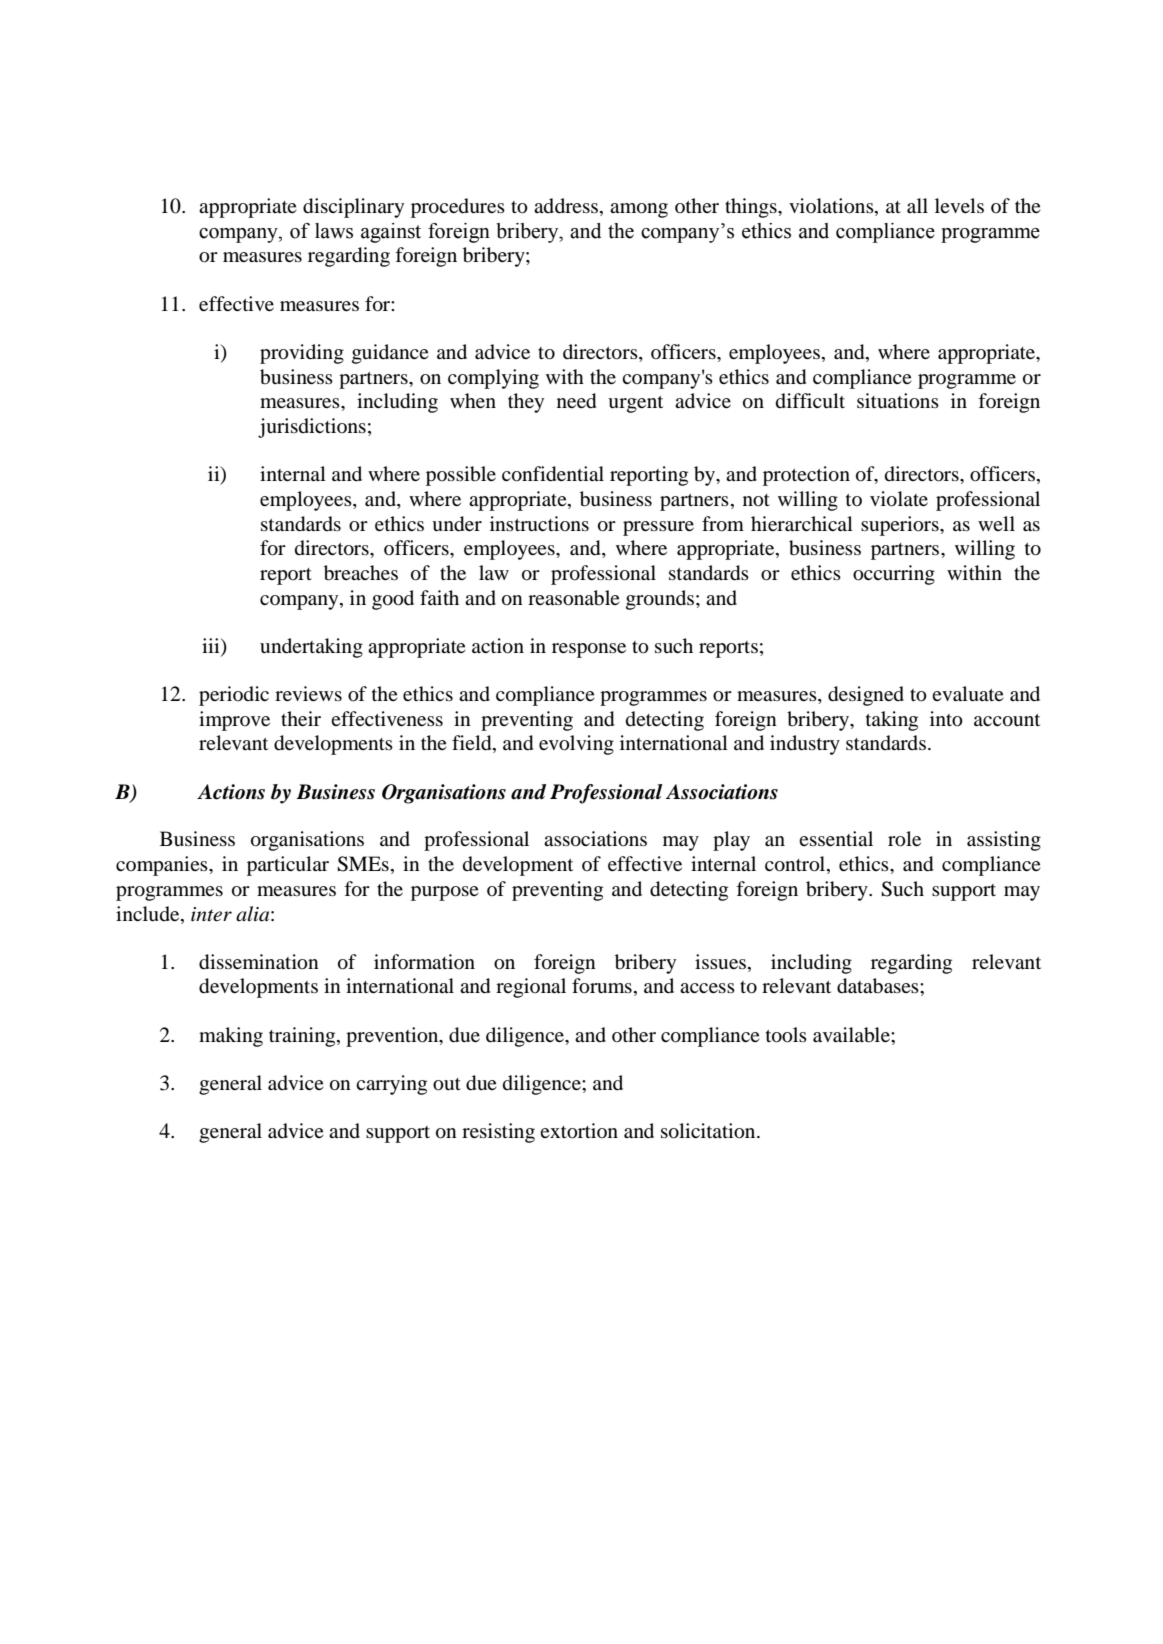 The width and height of the image is (1163, 1644). Describe the element at coordinates (231, 1037) in the image. I see `making` at that location.
